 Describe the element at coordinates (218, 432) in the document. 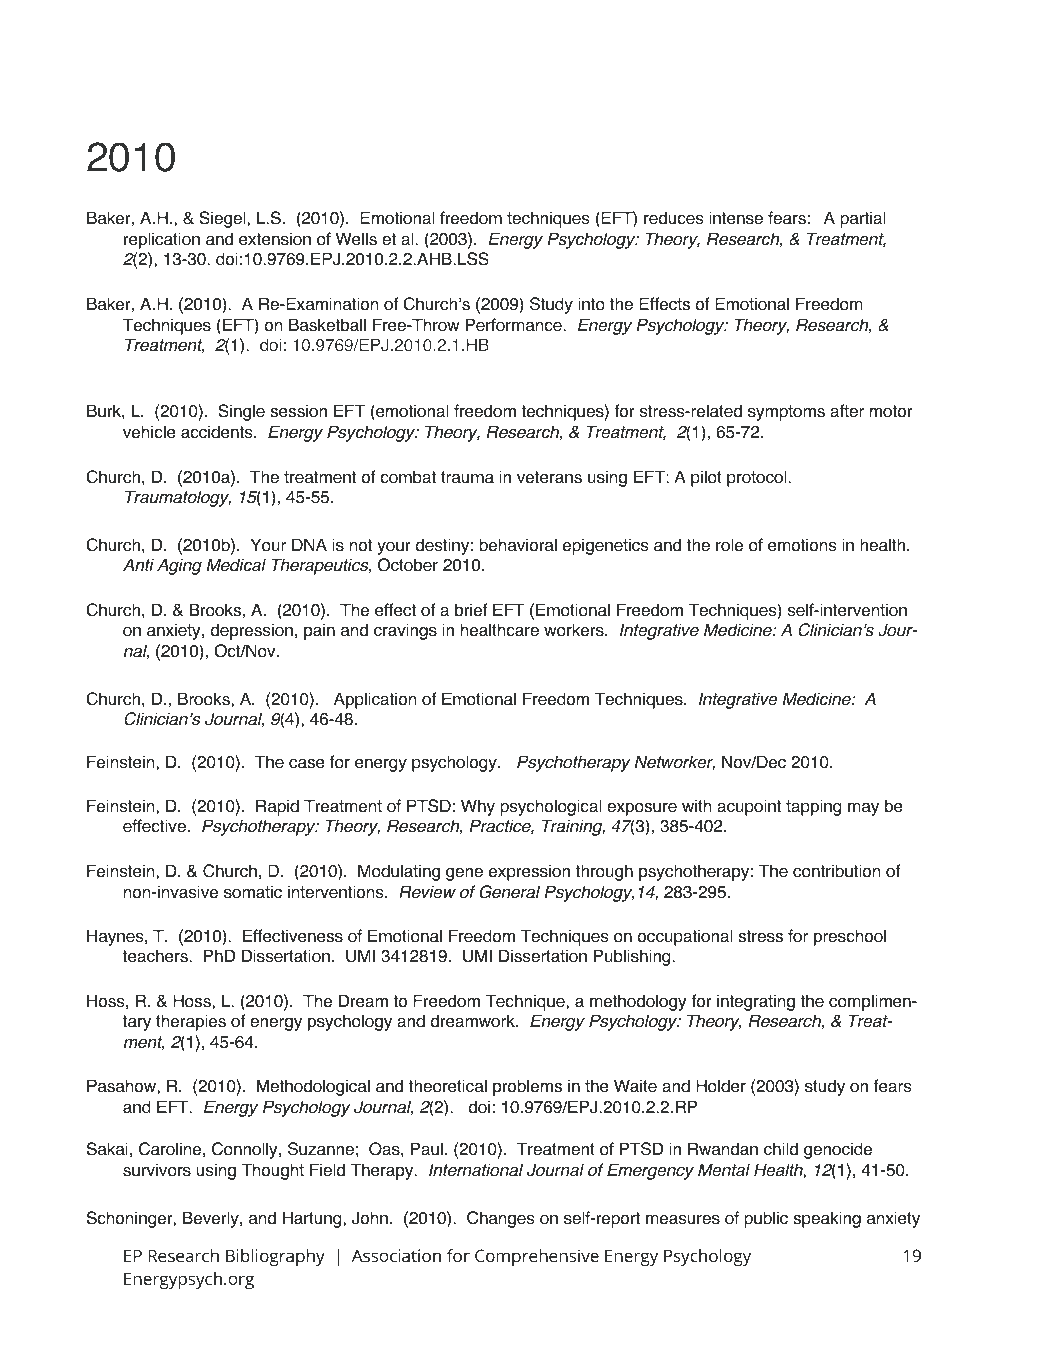

I see `accidents` at that location.
